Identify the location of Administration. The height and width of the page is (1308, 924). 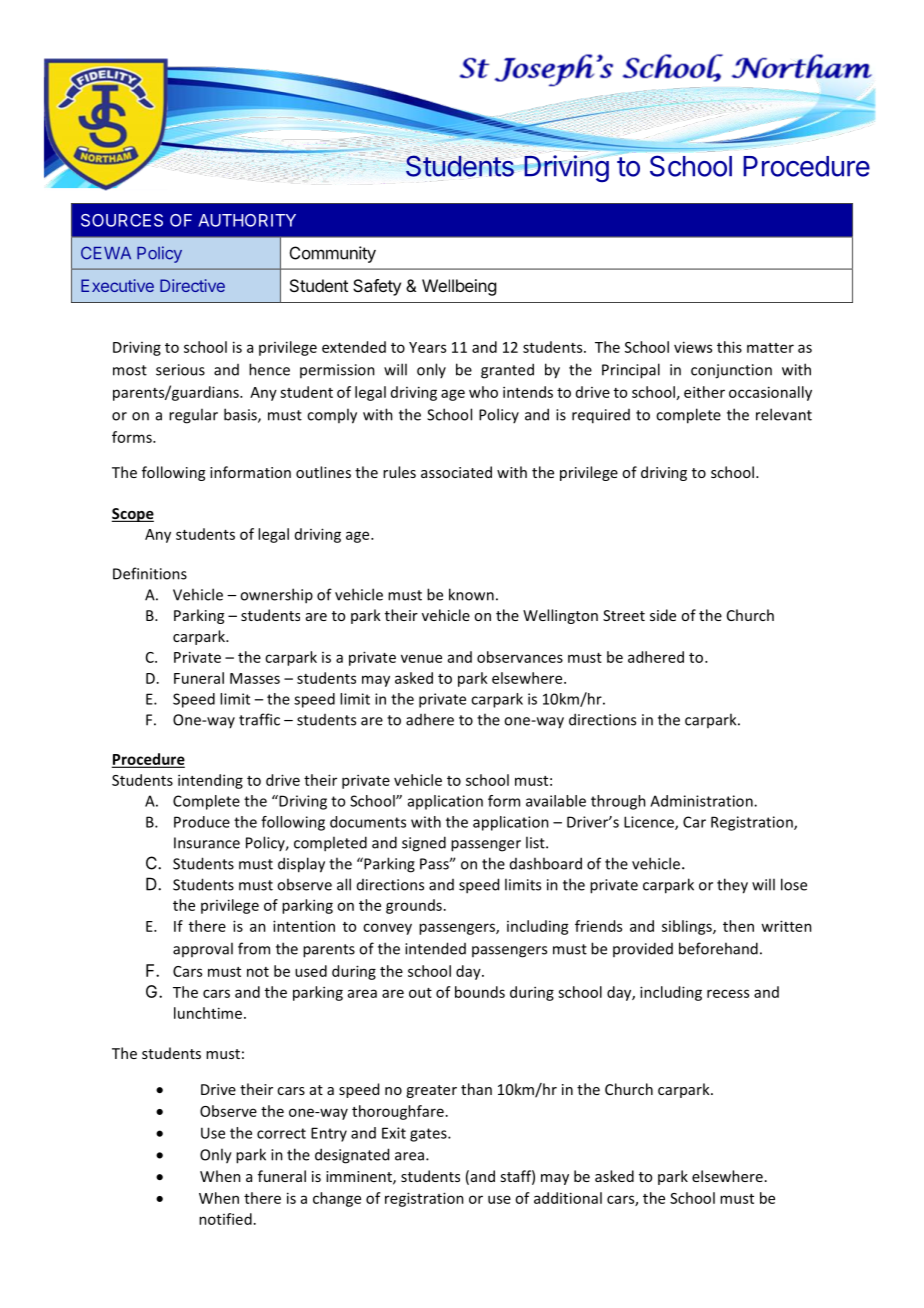
(702, 801).
